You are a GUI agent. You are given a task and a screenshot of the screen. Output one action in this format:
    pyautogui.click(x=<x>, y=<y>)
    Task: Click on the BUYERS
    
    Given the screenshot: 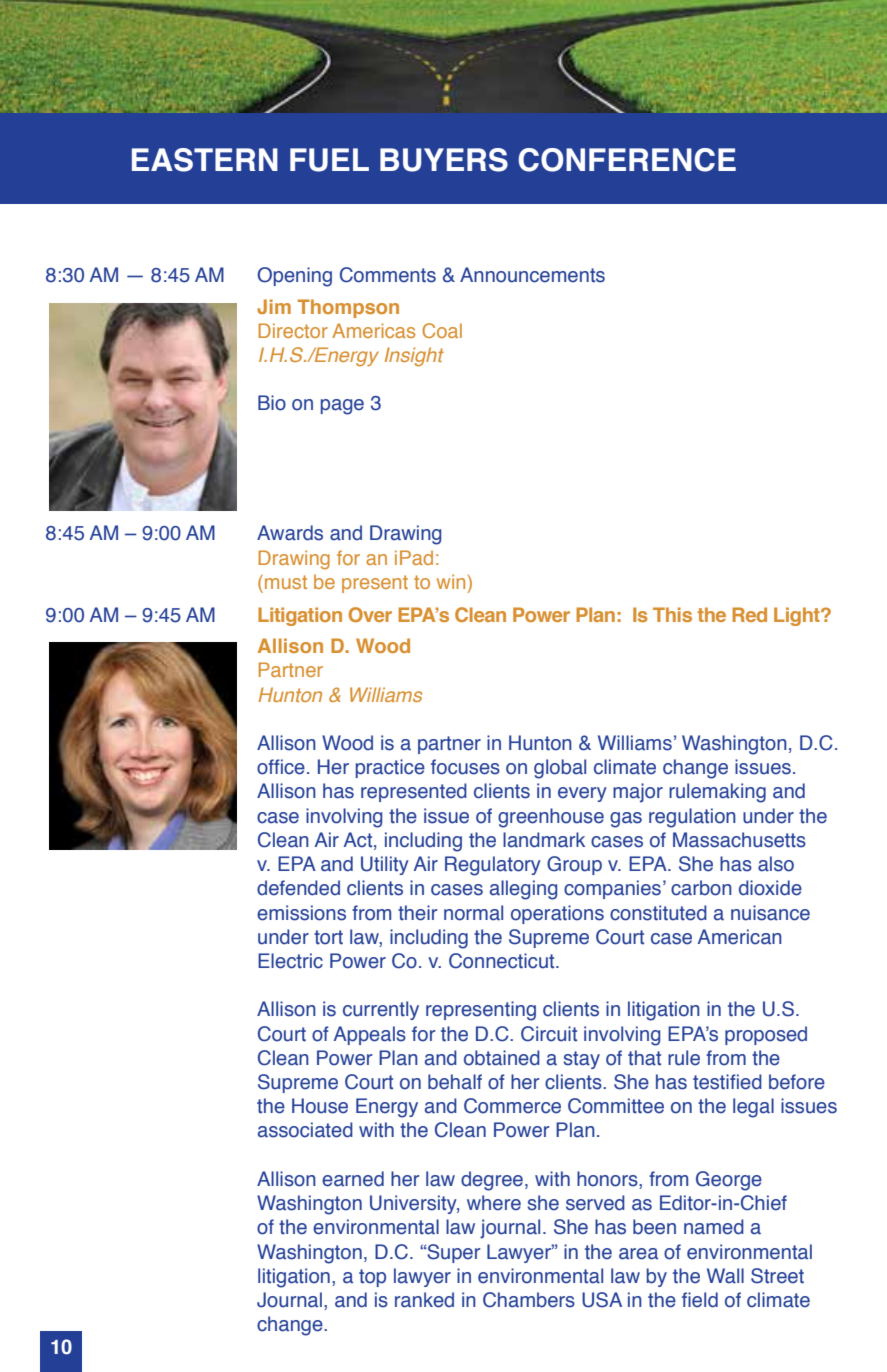 What is the action you would take?
    pyautogui.click(x=444, y=160)
